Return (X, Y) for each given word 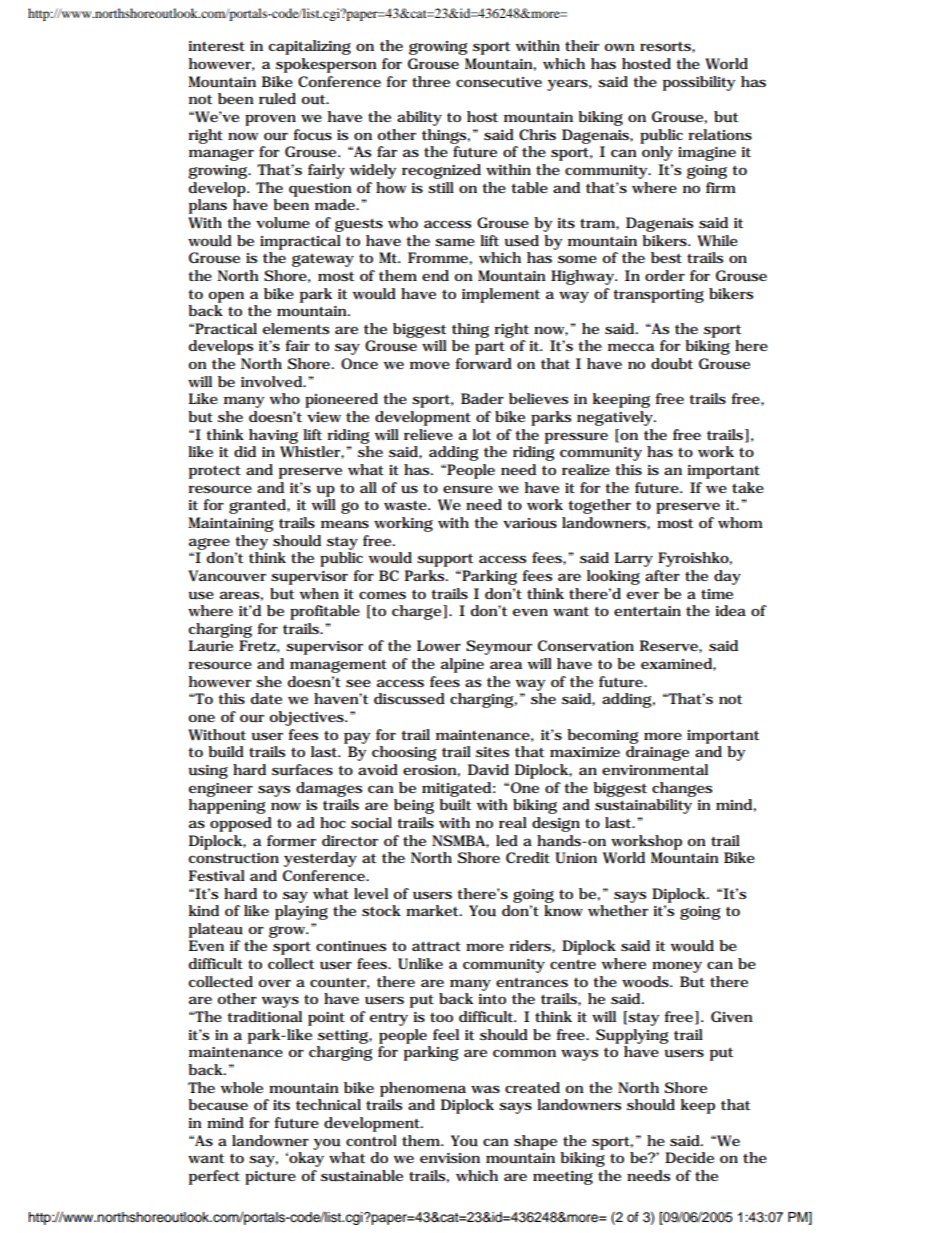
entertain (647, 611)
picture (270, 1178)
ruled (277, 99)
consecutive (499, 82)
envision (450, 1158)
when (319, 593)
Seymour (499, 647)
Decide (689, 1157)
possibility (699, 83)
